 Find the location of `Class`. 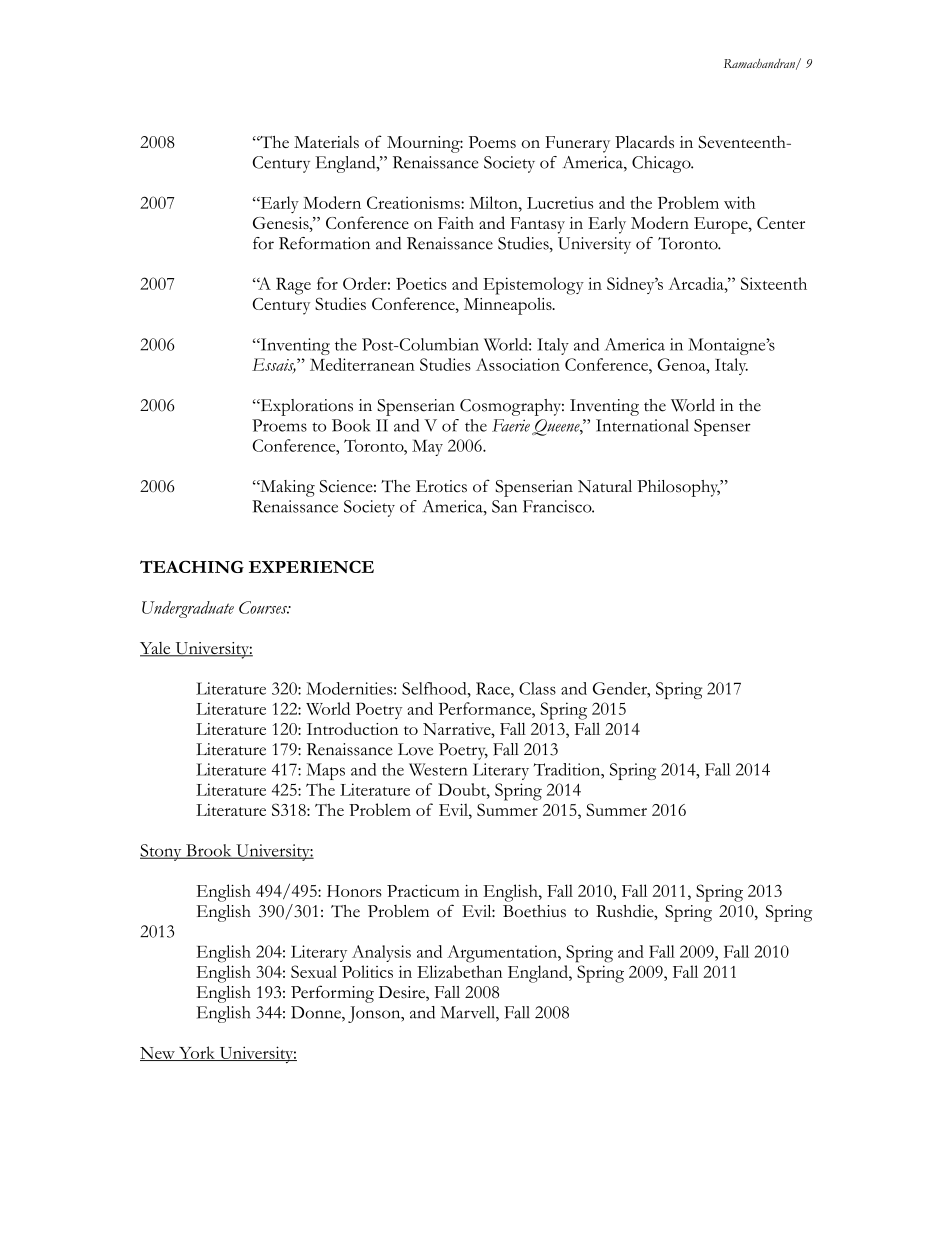

Class is located at coordinates (537, 688).
